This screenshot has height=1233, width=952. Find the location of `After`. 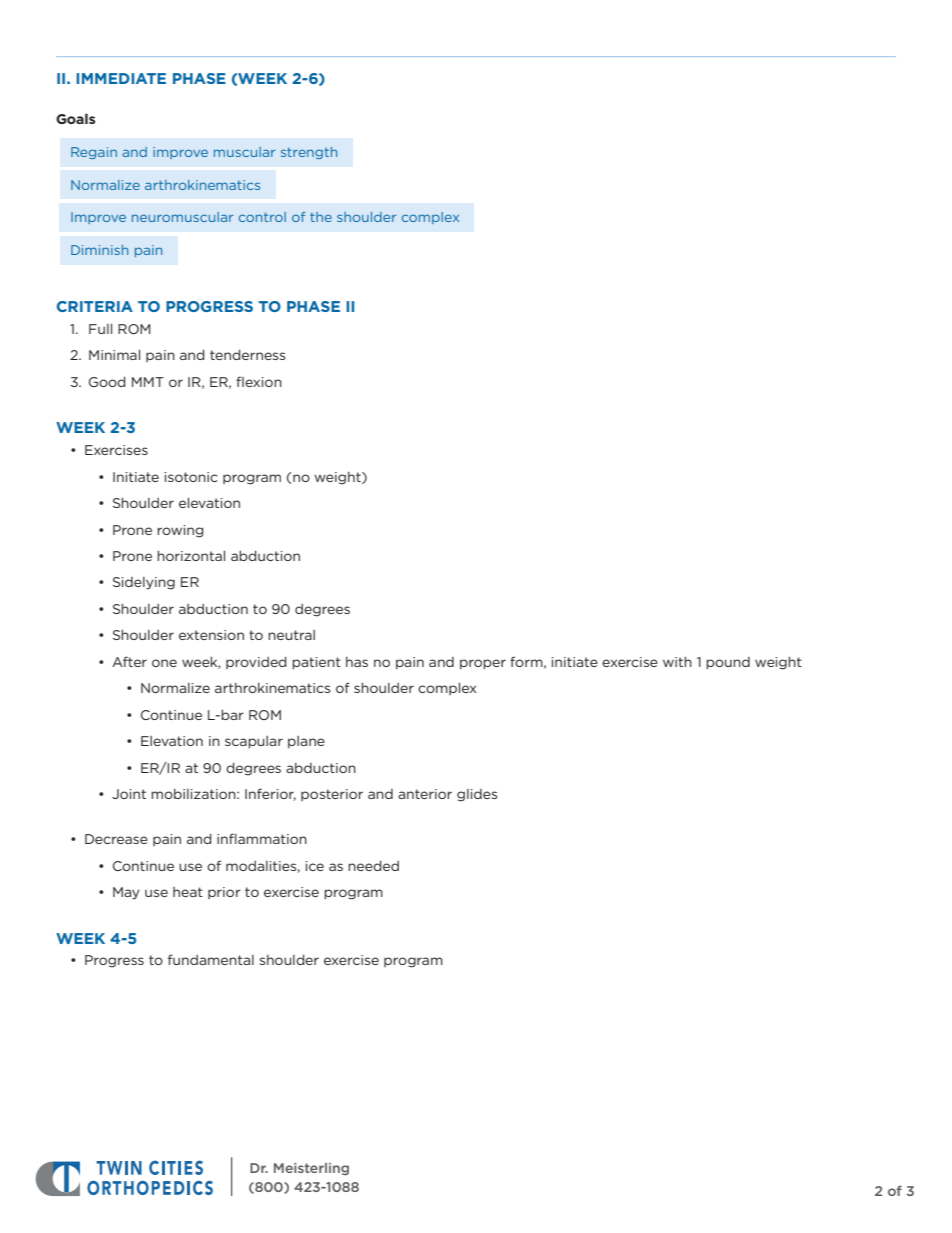

After is located at coordinates (129, 661).
